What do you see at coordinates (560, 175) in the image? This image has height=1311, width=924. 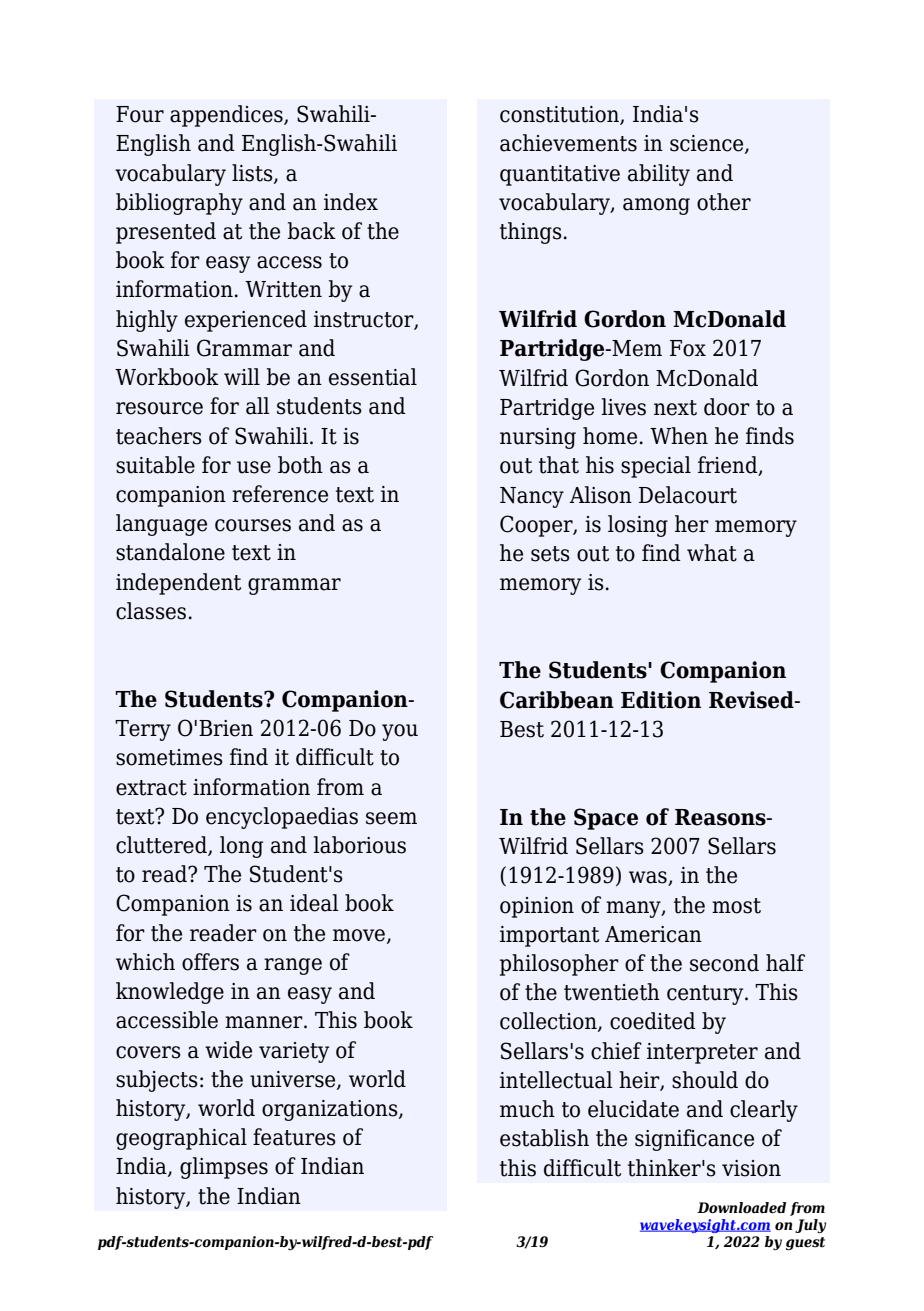 I see `quantitative` at bounding box center [560, 175].
